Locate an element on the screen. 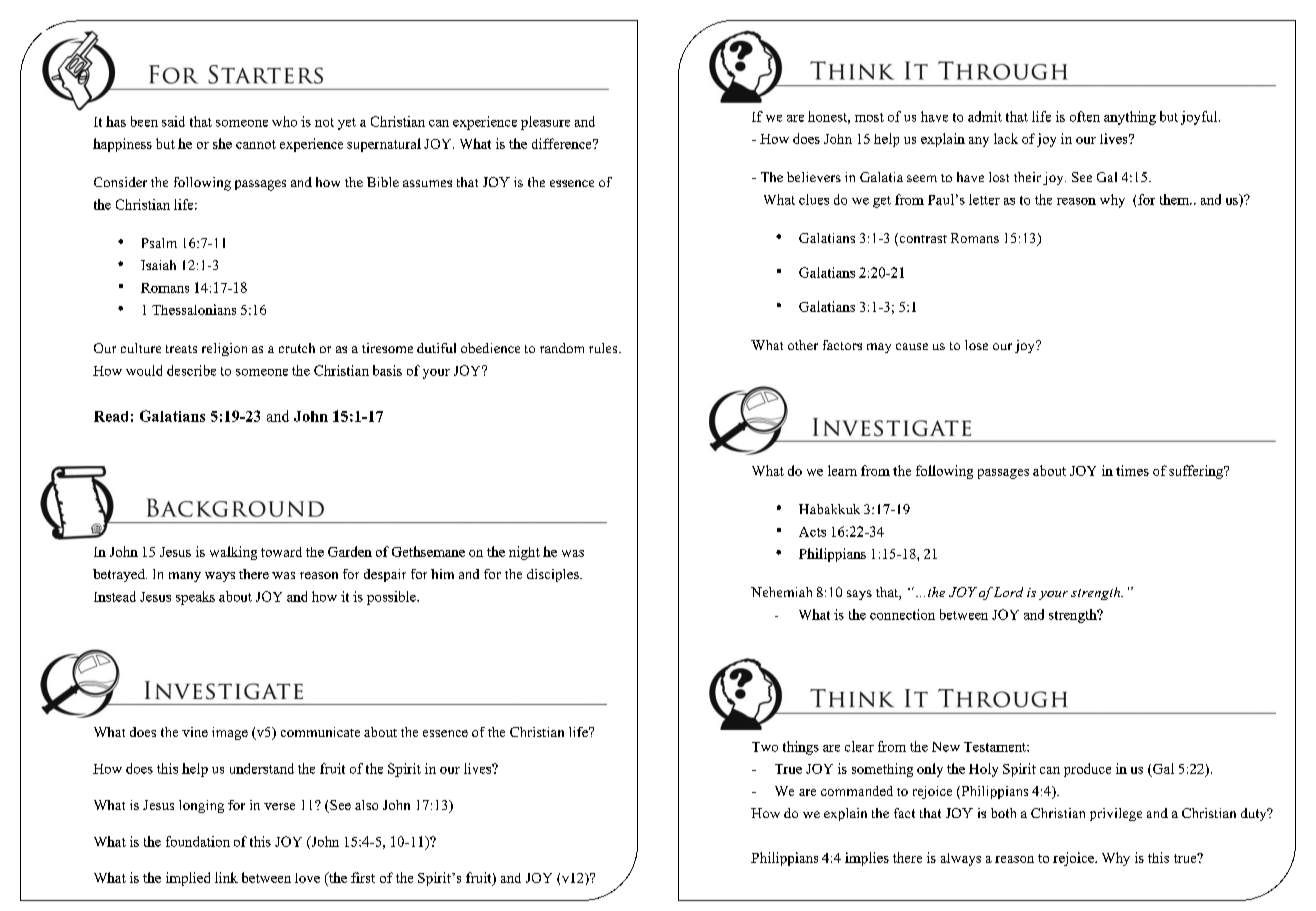 Image resolution: width=1316 pixels, height=911 pixels. pleasure is located at coordinates (545, 123).
